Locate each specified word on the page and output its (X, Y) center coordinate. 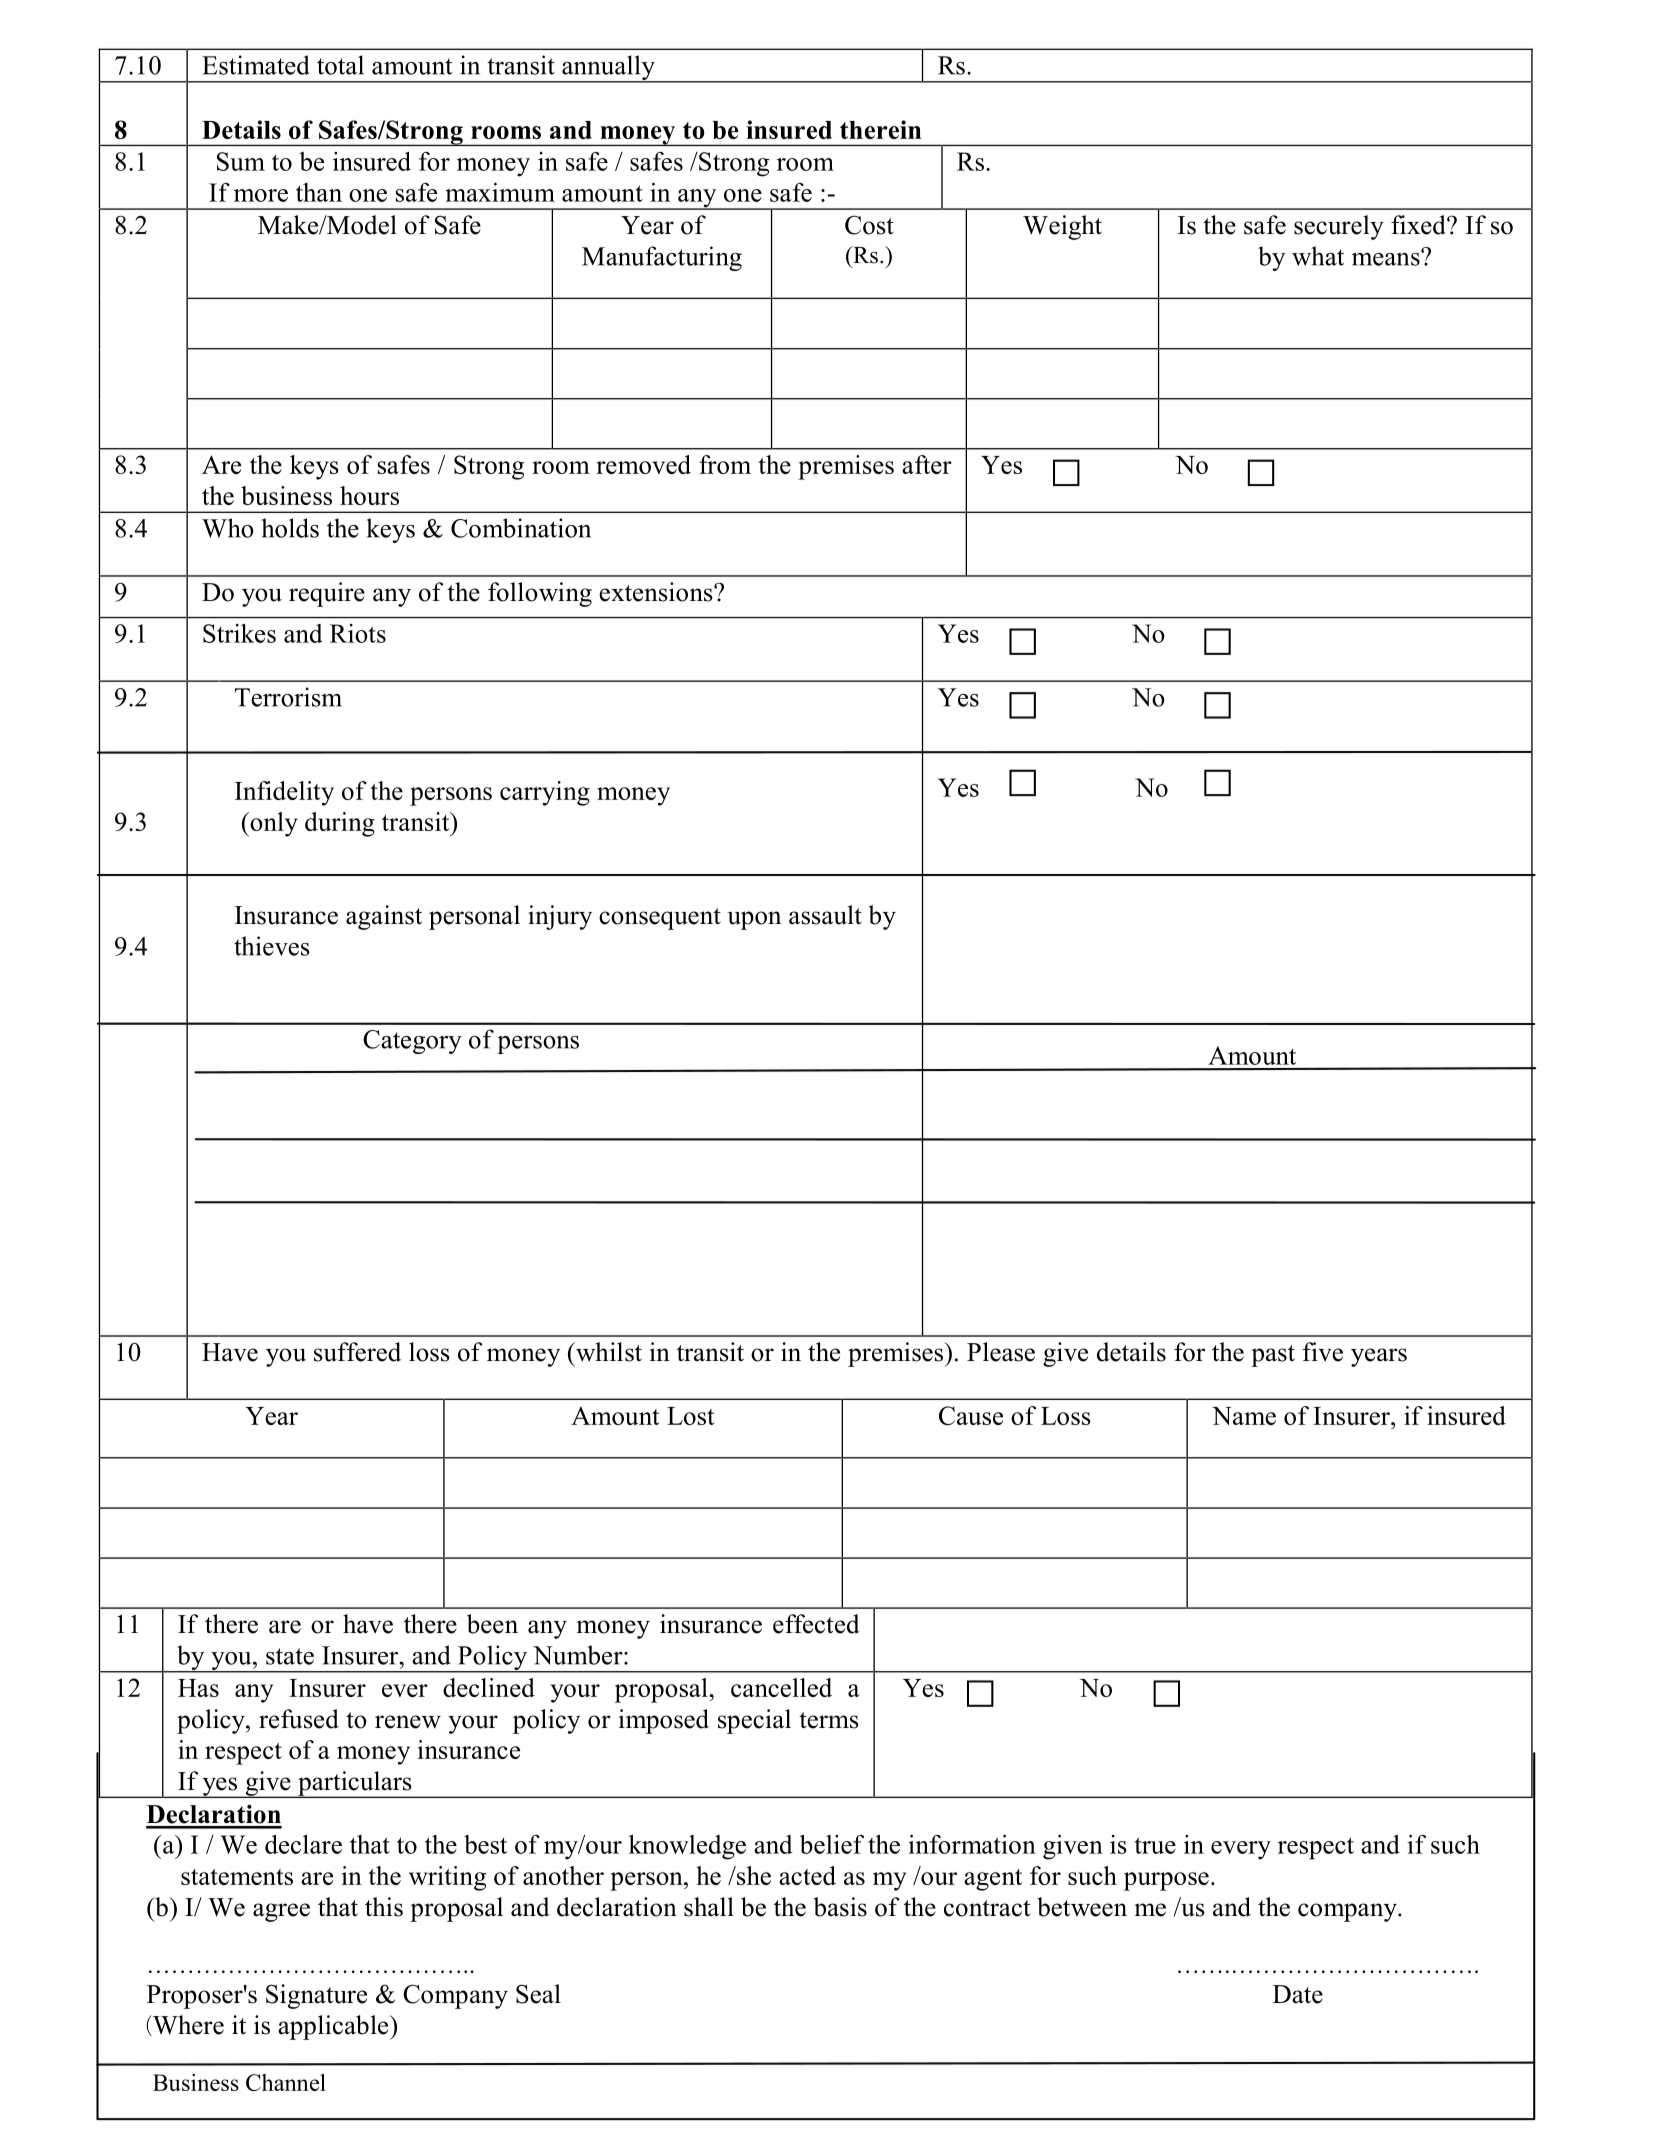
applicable (334, 2027)
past (1273, 1356)
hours (369, 495)
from (725, 464)
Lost (691, 1416)
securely (1339, 227)
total (340, 65)
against (384, 917)
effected (816, 1624)
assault (825, 915)
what (1318, 256)
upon (754, 920)
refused (299, 1719)
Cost (869, 225)
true (1155, 1845)
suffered (357, 1352)
